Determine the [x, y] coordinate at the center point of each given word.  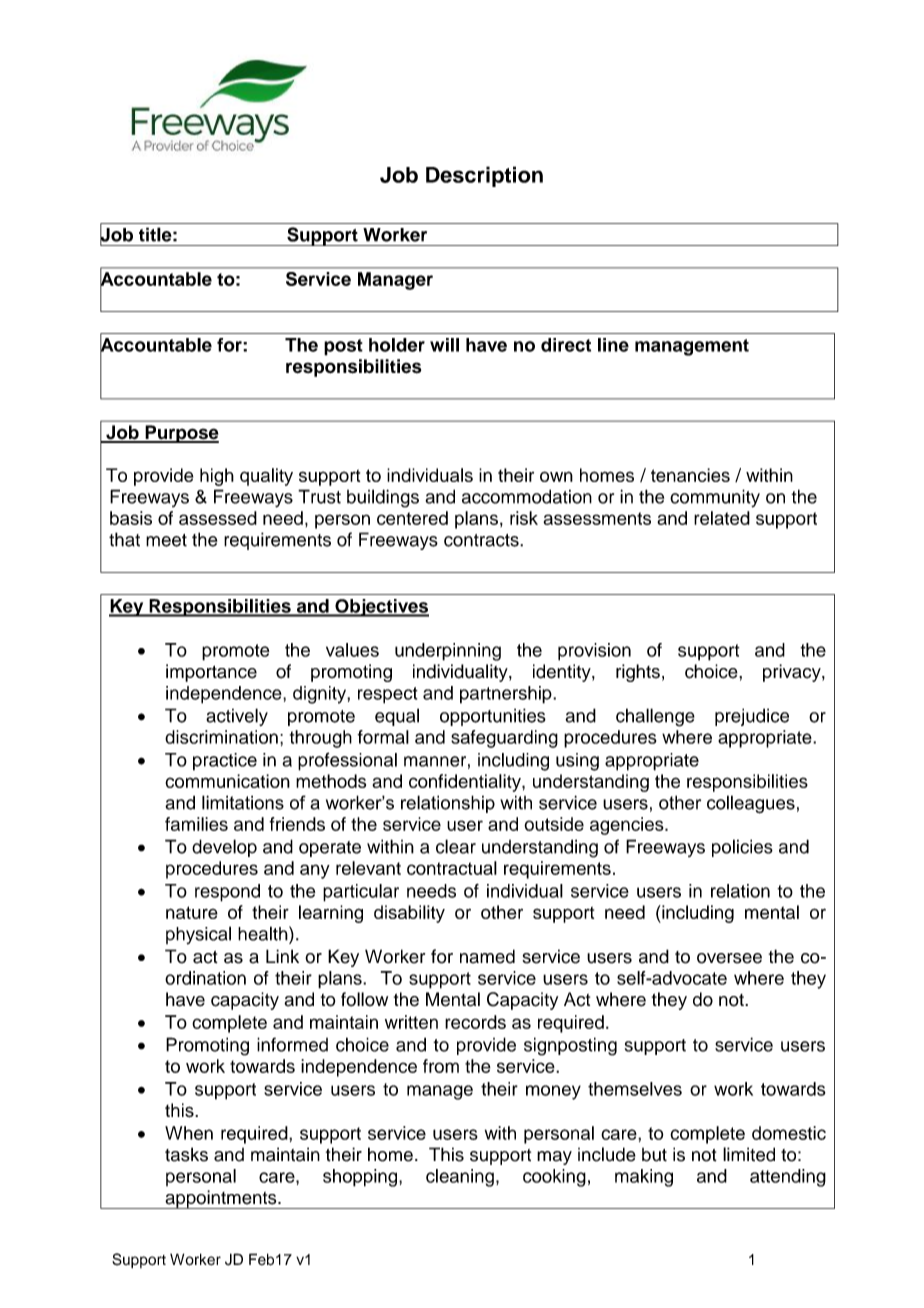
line [613, 345]
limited [749, 1154]
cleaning [460, 1178]
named [487, 956]
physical [198, 935]
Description [484, 176]
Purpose [181, 434]
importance [211, 673]
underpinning [448, 652]
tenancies [690, 475]
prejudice [752, 717]
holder [397, 345]
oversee [729, 958]
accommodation [527, 496]
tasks [186, 1154]
